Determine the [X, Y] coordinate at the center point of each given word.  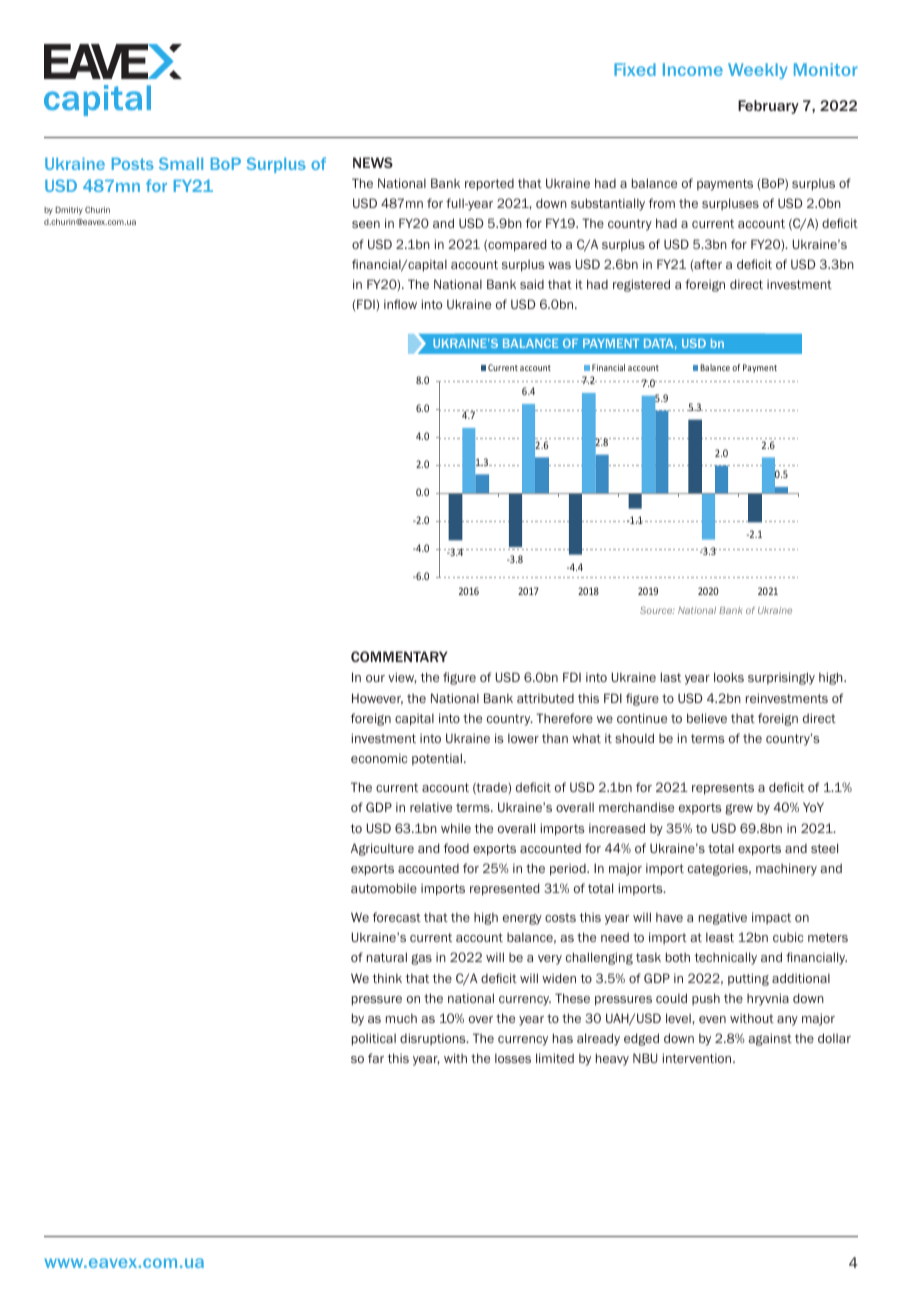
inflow [400, 304]
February [768, 107]
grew [739, 809]
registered [641, 285]
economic [379, 758]
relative [431, 807]
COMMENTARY [399, 656]
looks [729, 677]
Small [181, 163]
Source [657, 610]
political [374, 1039]
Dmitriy [69, 210]
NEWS [373, 162]
